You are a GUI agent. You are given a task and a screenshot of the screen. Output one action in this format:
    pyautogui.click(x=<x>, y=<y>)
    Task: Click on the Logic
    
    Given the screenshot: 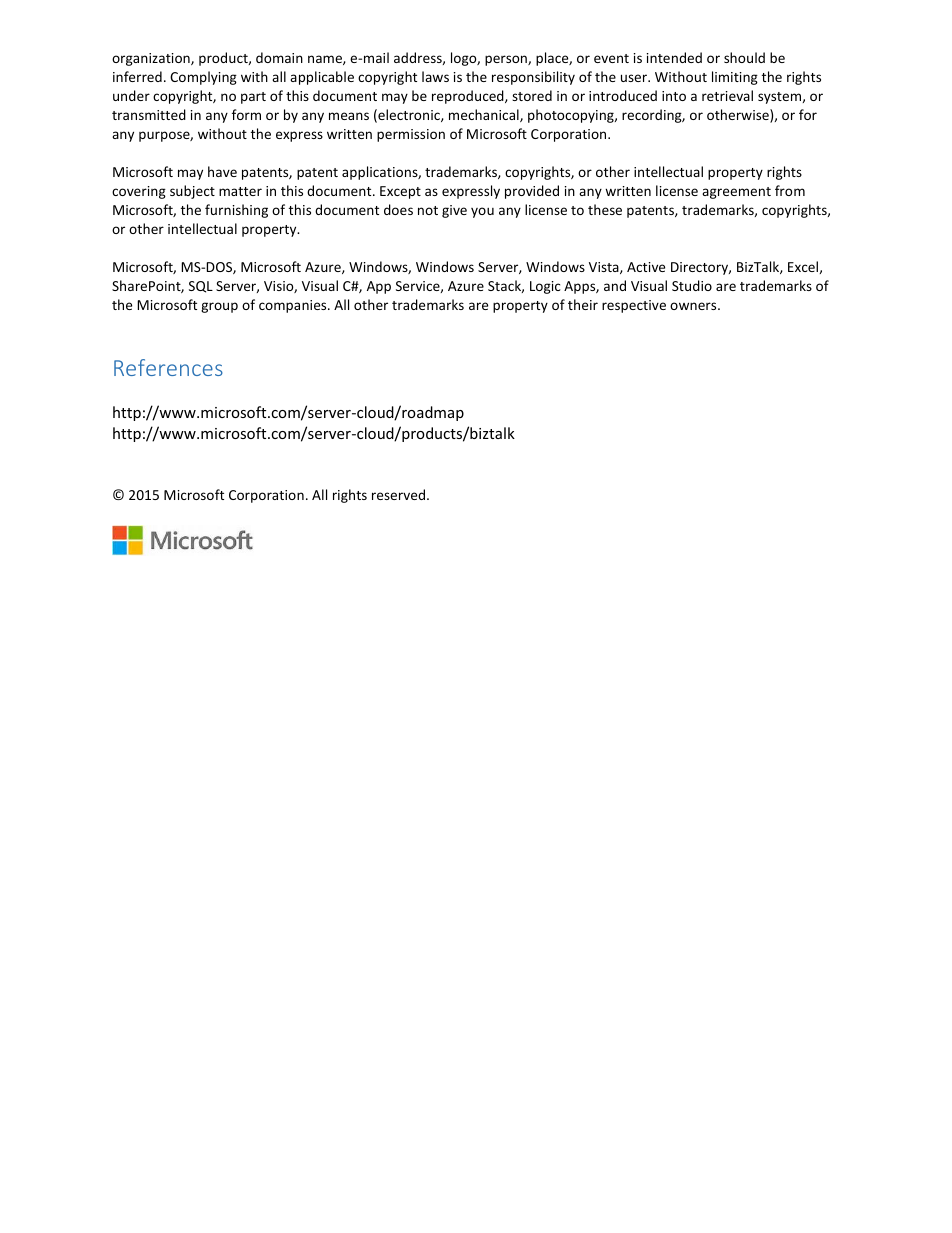 What is the action you would take?
    pyautogui.click(x=545, y=287)
